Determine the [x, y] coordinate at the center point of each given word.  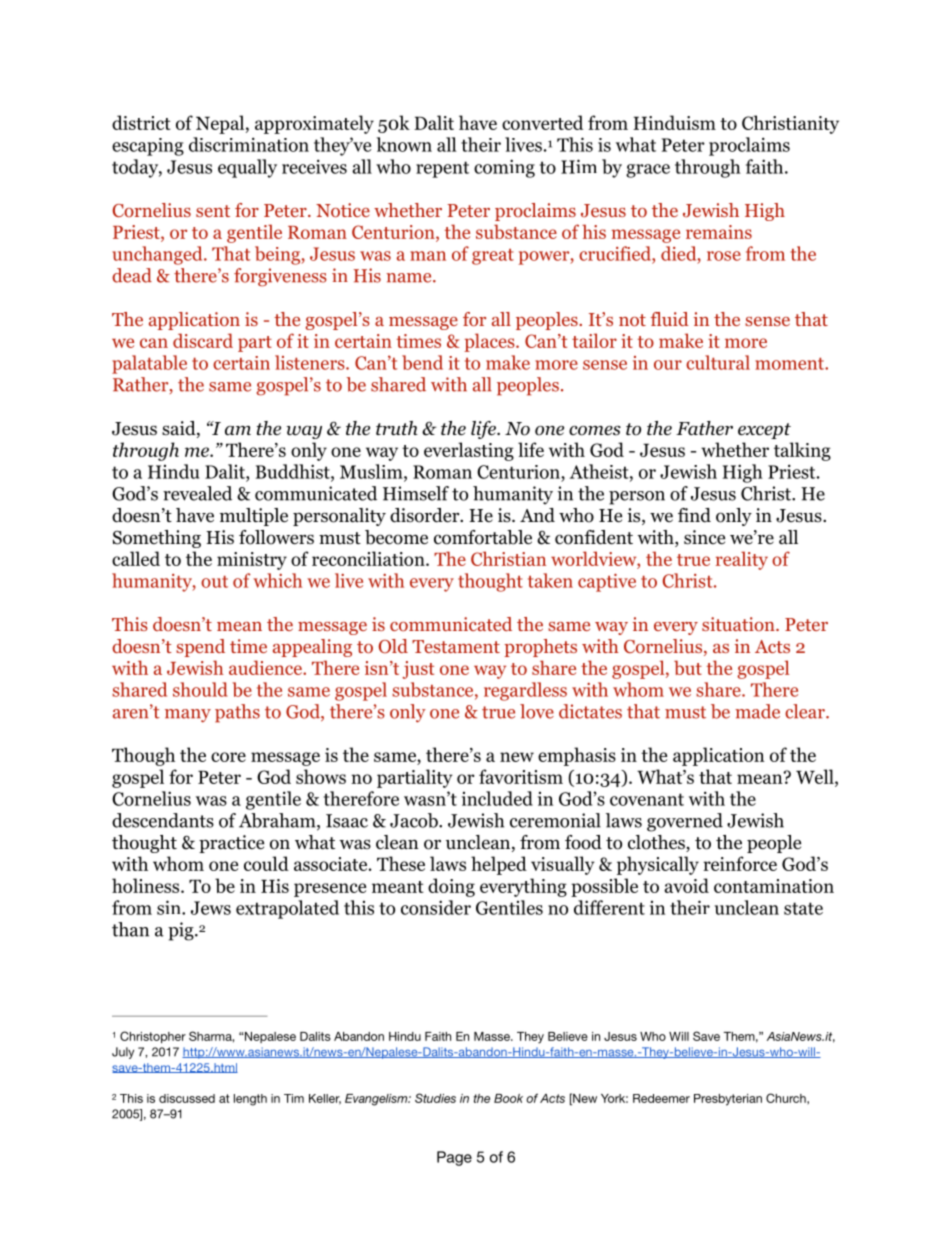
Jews [211, 908]
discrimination [249, 144]
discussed [187, 1098]
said [180, 429]
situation [739, 624]
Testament [456, 646]
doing [451, 887]
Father [704, 428]
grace [648, 171]
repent [442, 169]
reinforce [740, 863]
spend [200, 648]
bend [422, 362]
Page [454, 1158]
